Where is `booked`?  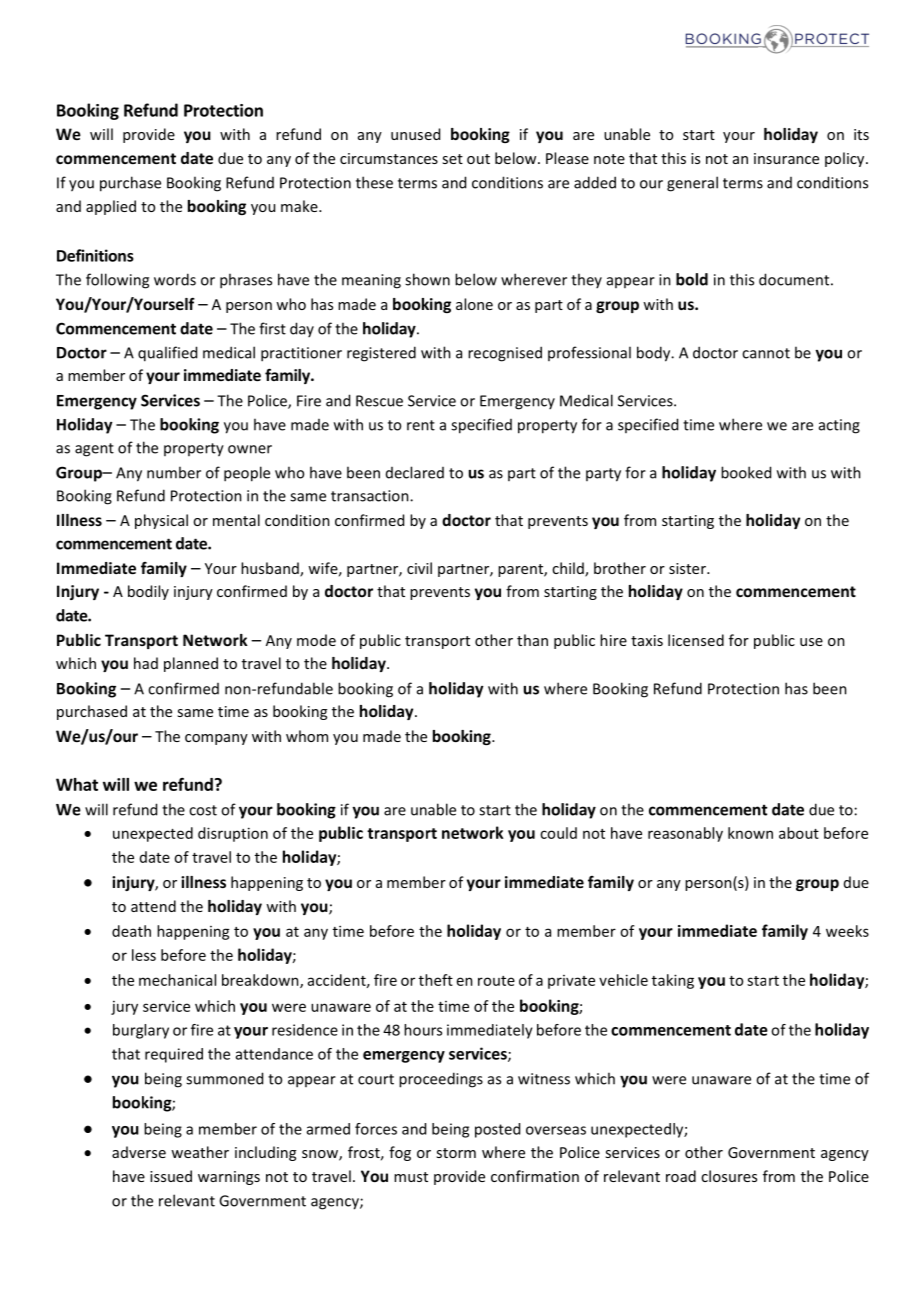
booked is located at coordinates (746, 472).
